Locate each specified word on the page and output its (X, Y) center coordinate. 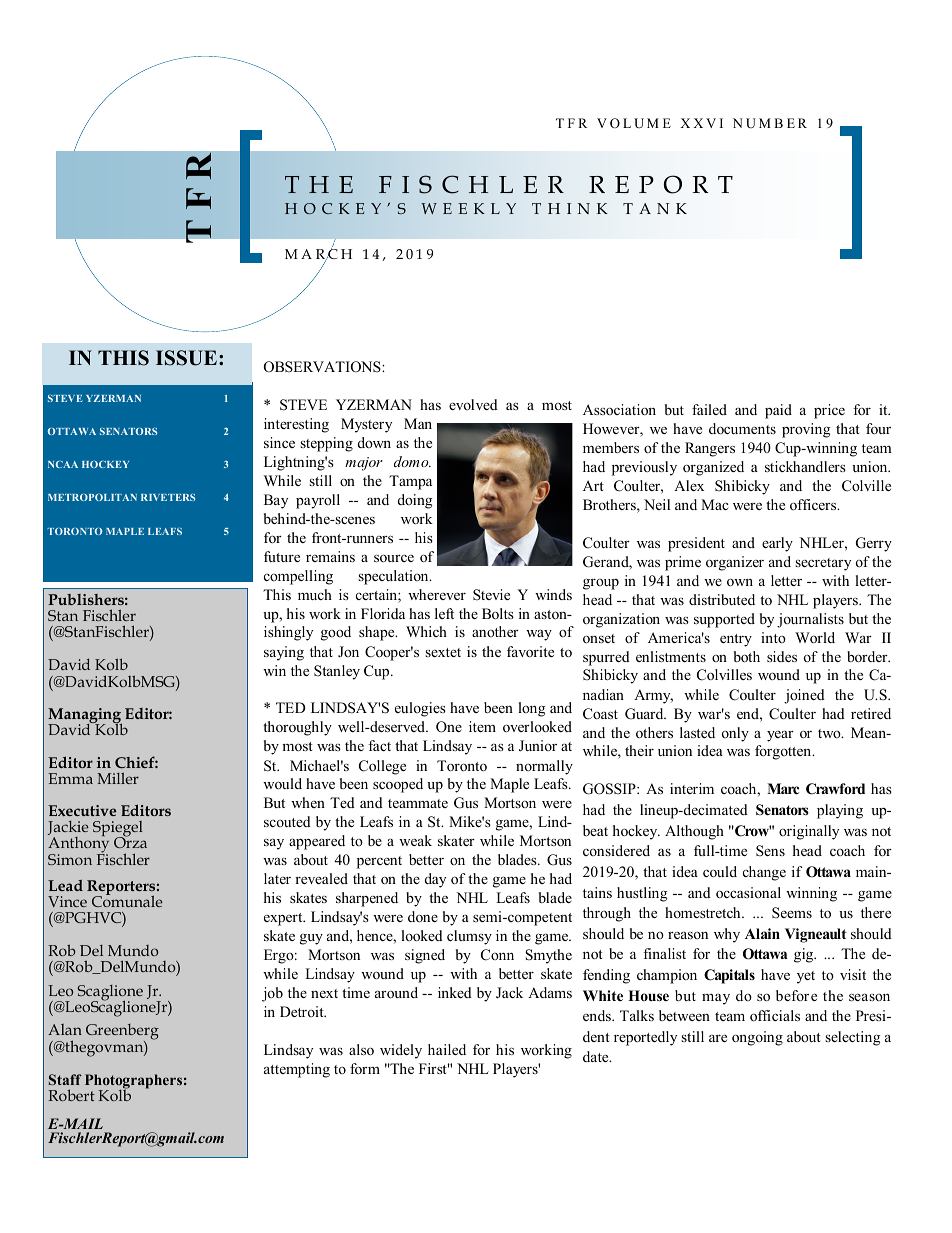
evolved (473, 404)
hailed (447, 1049)
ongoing (757, 1038)
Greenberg (122, 1033)
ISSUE (186, 358)
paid (778, 411)
